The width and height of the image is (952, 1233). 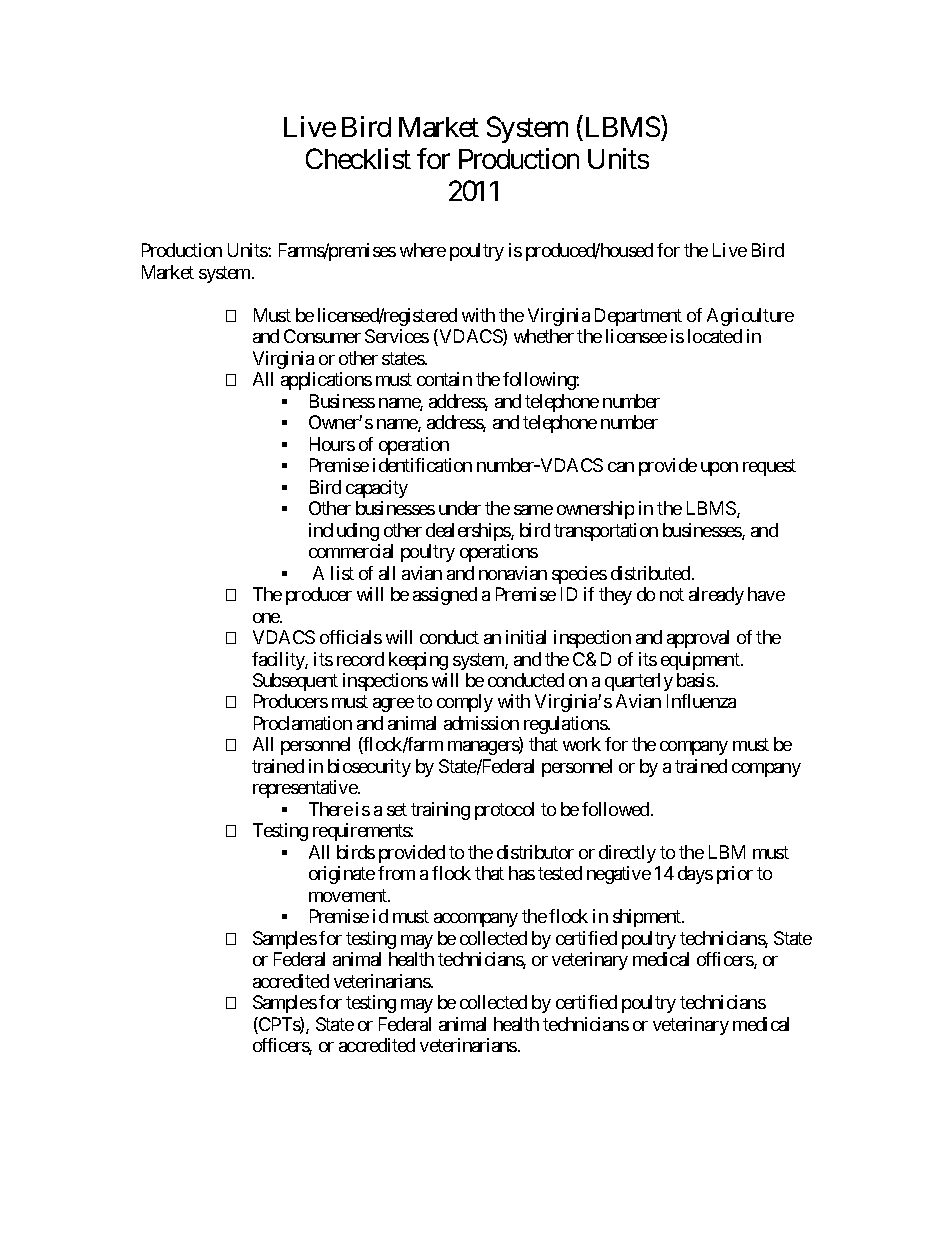 What do you see at coordinates (349, 895) in the image?
I see `movement` at bounding box center [349, 895].
